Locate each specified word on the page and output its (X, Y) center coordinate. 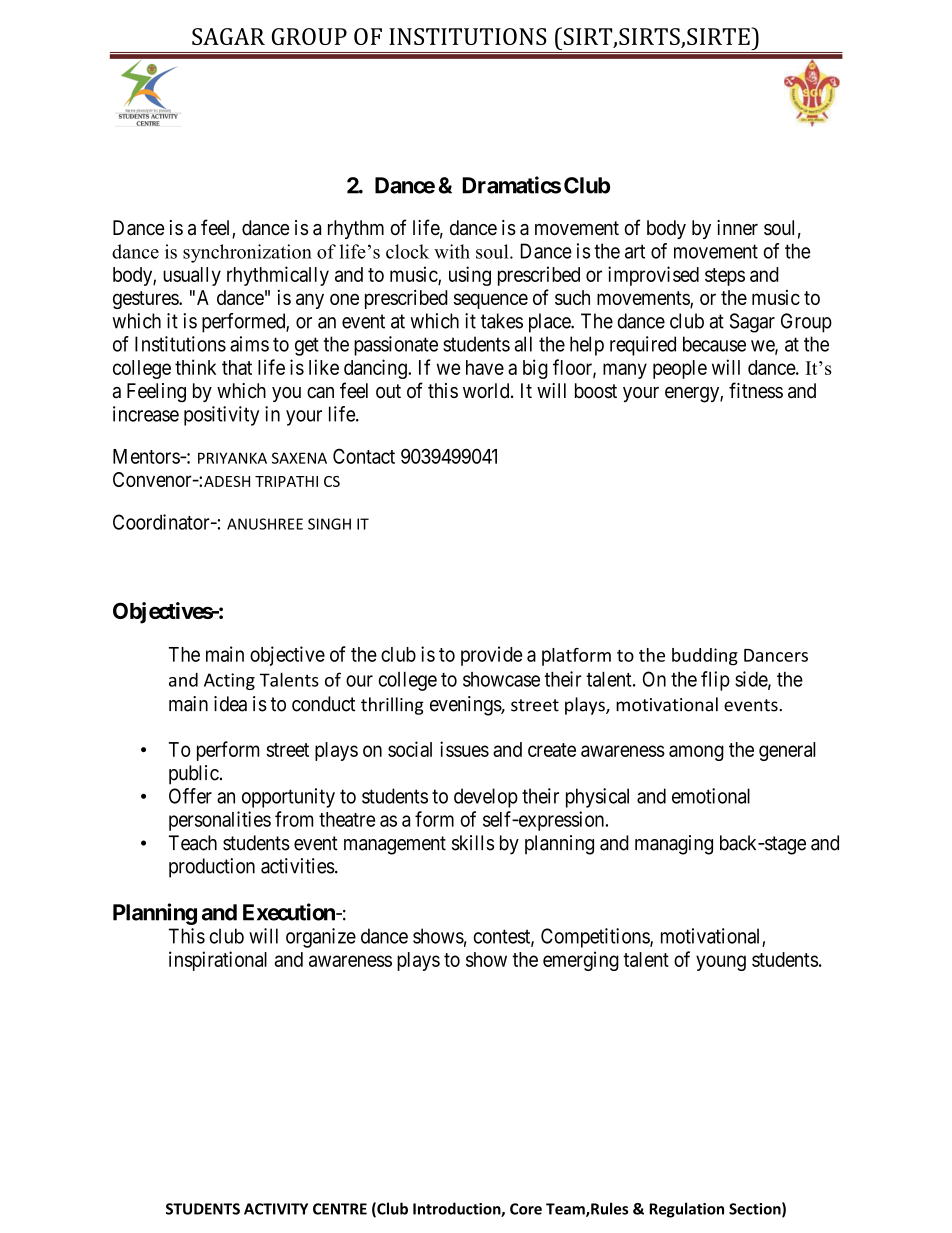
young (721, 963)
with (452, 251)
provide (491, 656)
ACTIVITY (276, 1209)
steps (725, 277)
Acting (229, 681)
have (485, 367)
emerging (581, 961)
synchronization (247, 253)
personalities (220, 821)
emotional (711, 796)
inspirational (218, 961)
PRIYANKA (232, 458)
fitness (756, 390)
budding (705, 657)
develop (486, 798)
